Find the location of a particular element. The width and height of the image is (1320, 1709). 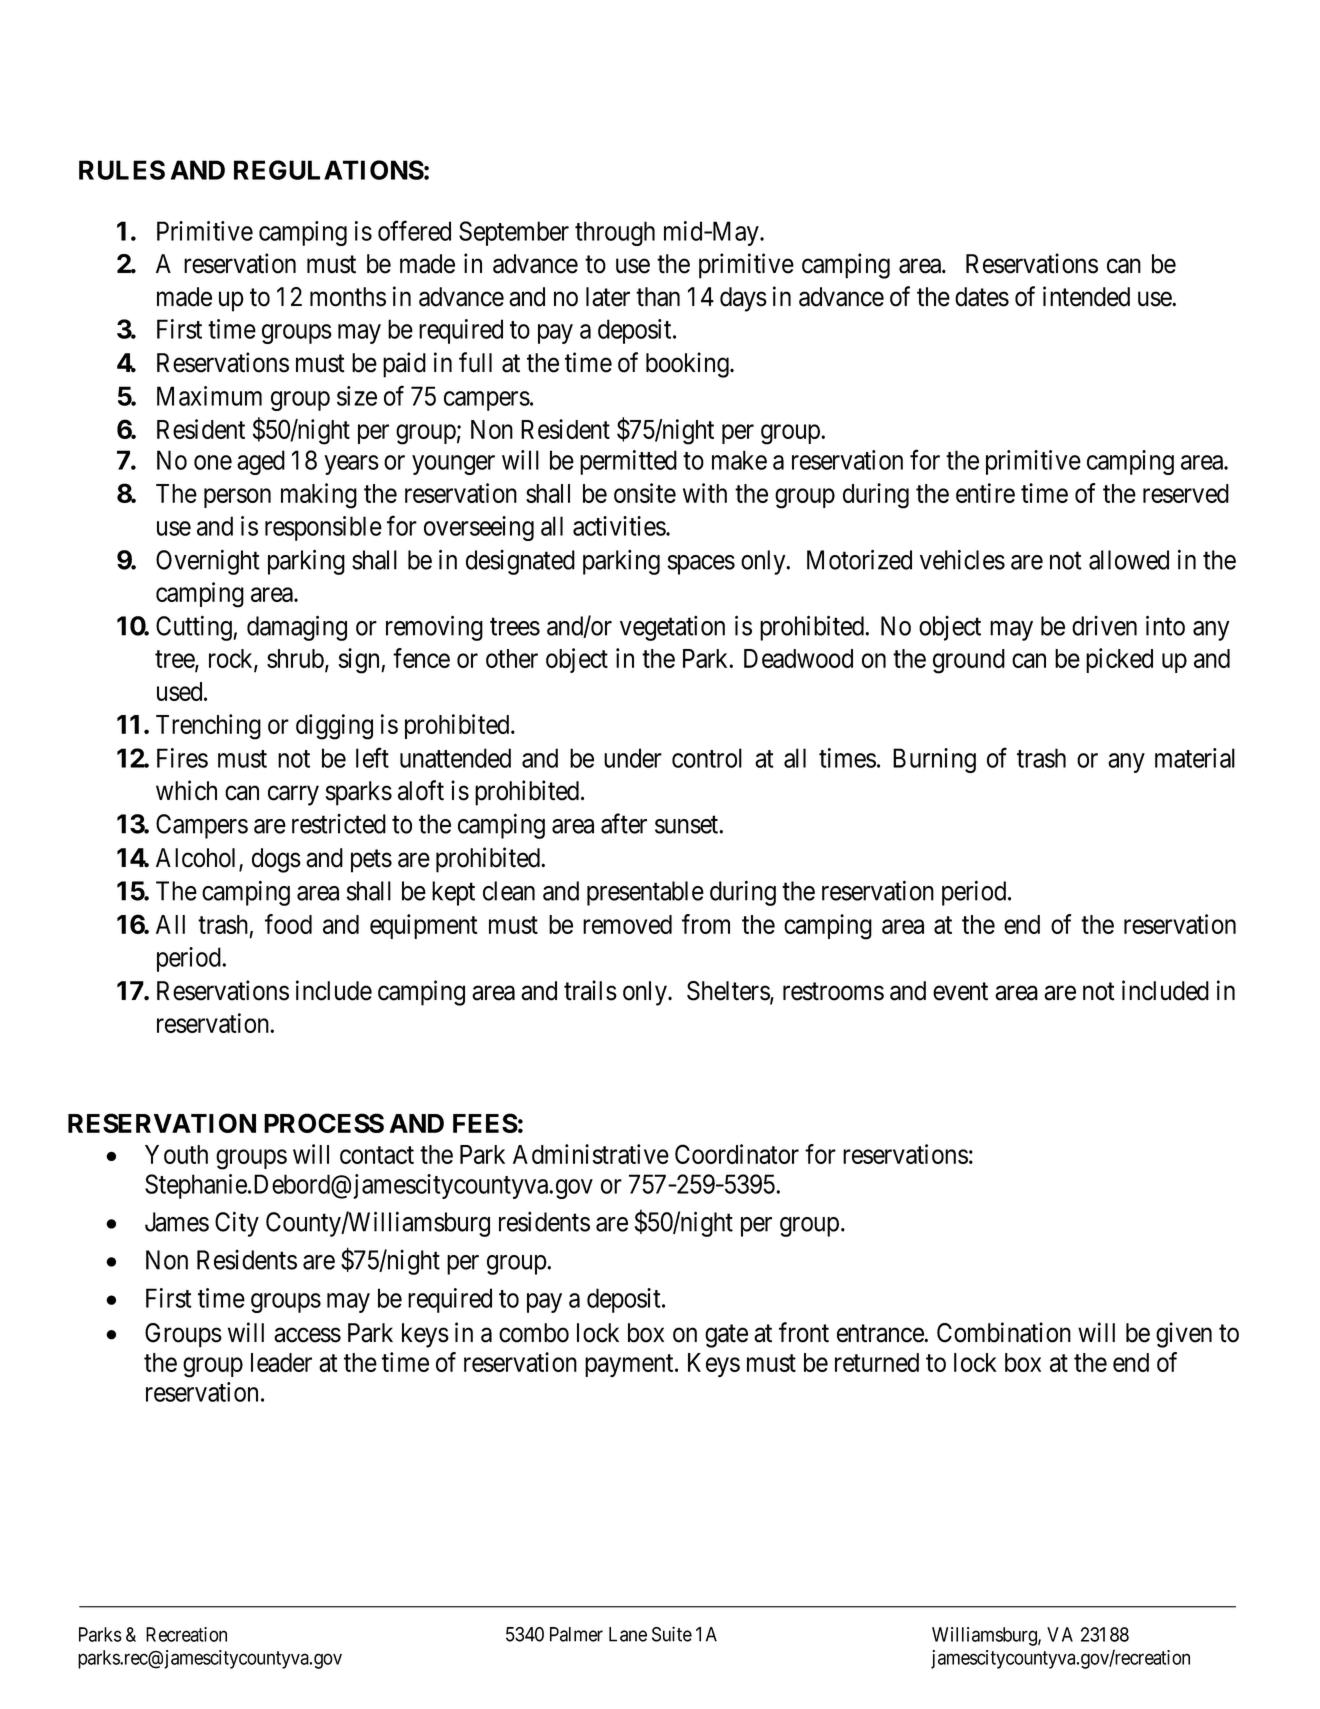

food is located at coordinates (288, 924).
